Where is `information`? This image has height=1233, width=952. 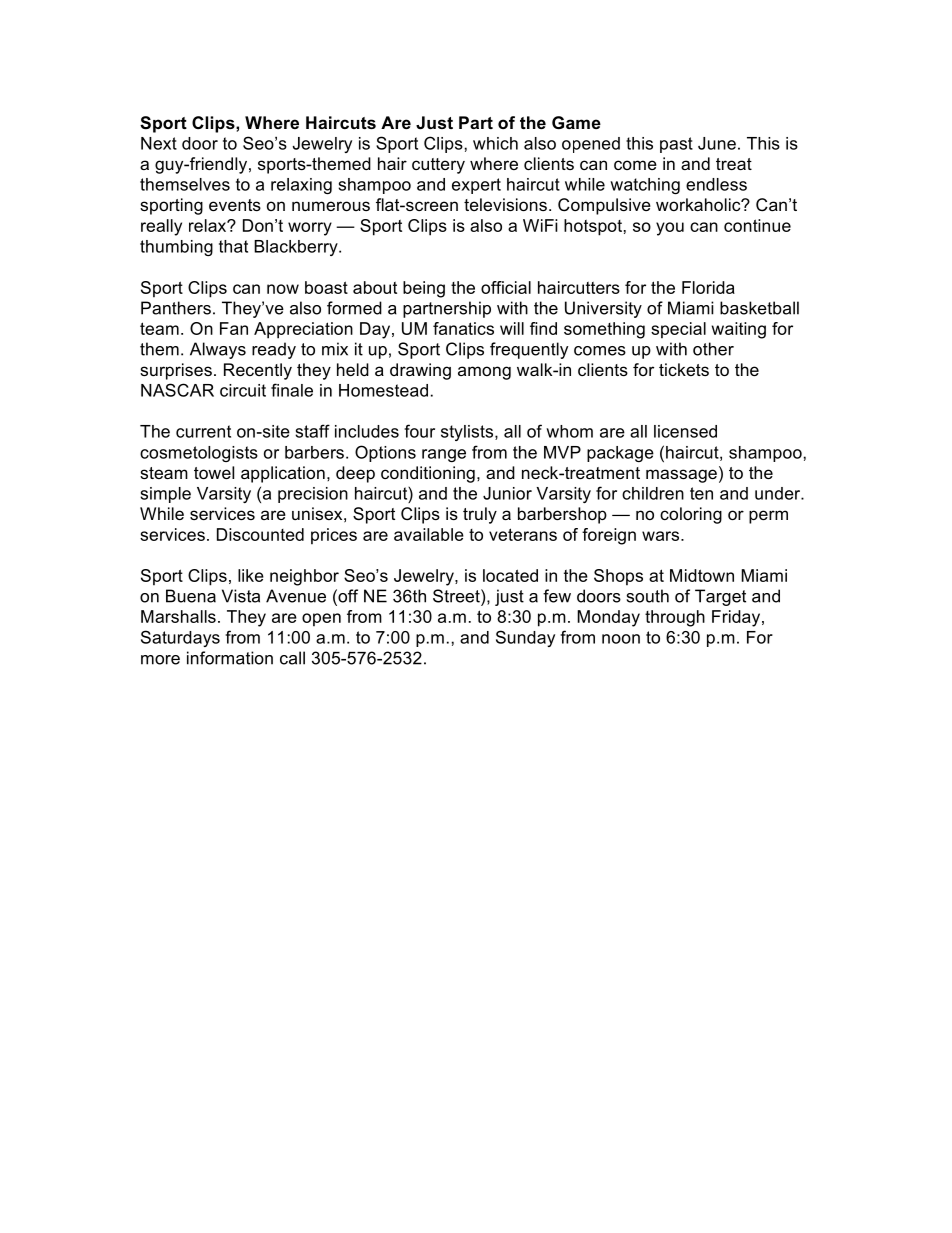 information is located at coordinates (230, 658).
